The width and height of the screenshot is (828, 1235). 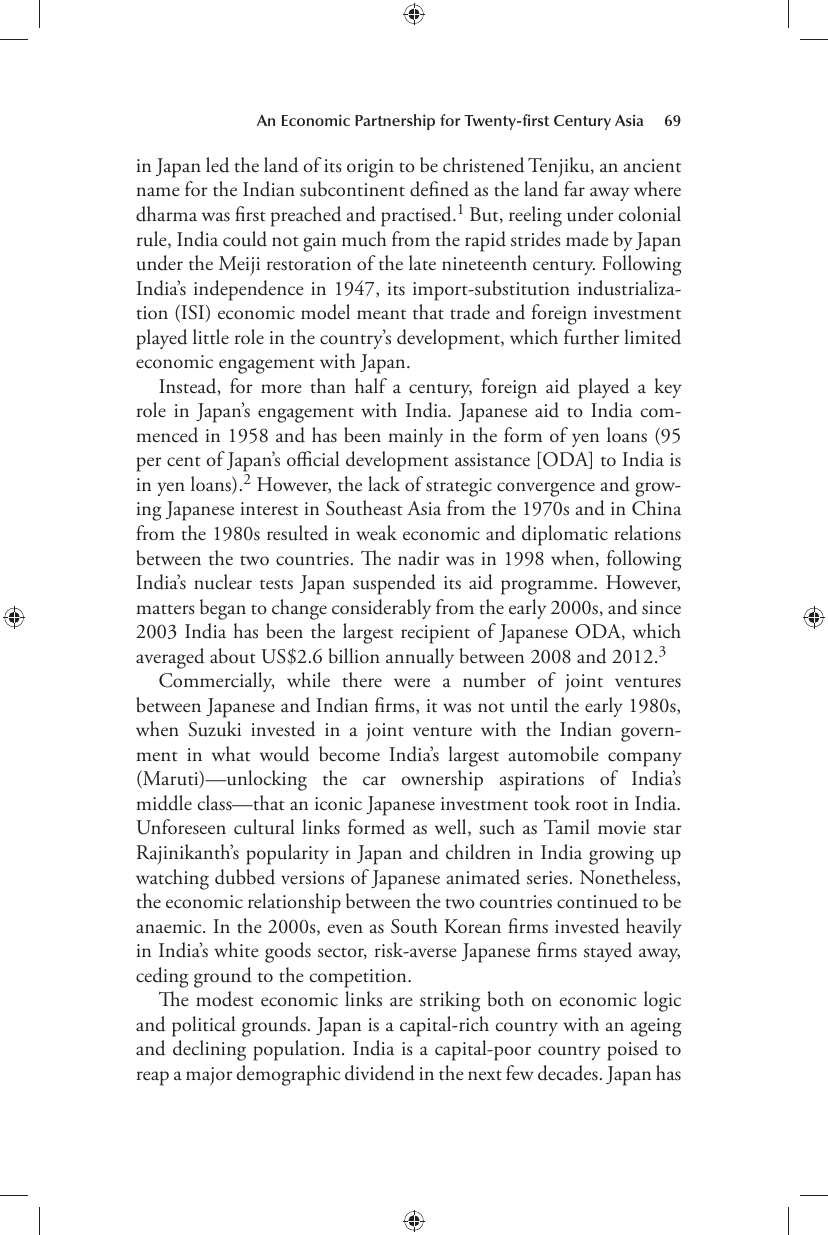 What do you see at coordinates (394, 584) in the screenshot?
I see `suspended` at bounding box center [394, 584].
